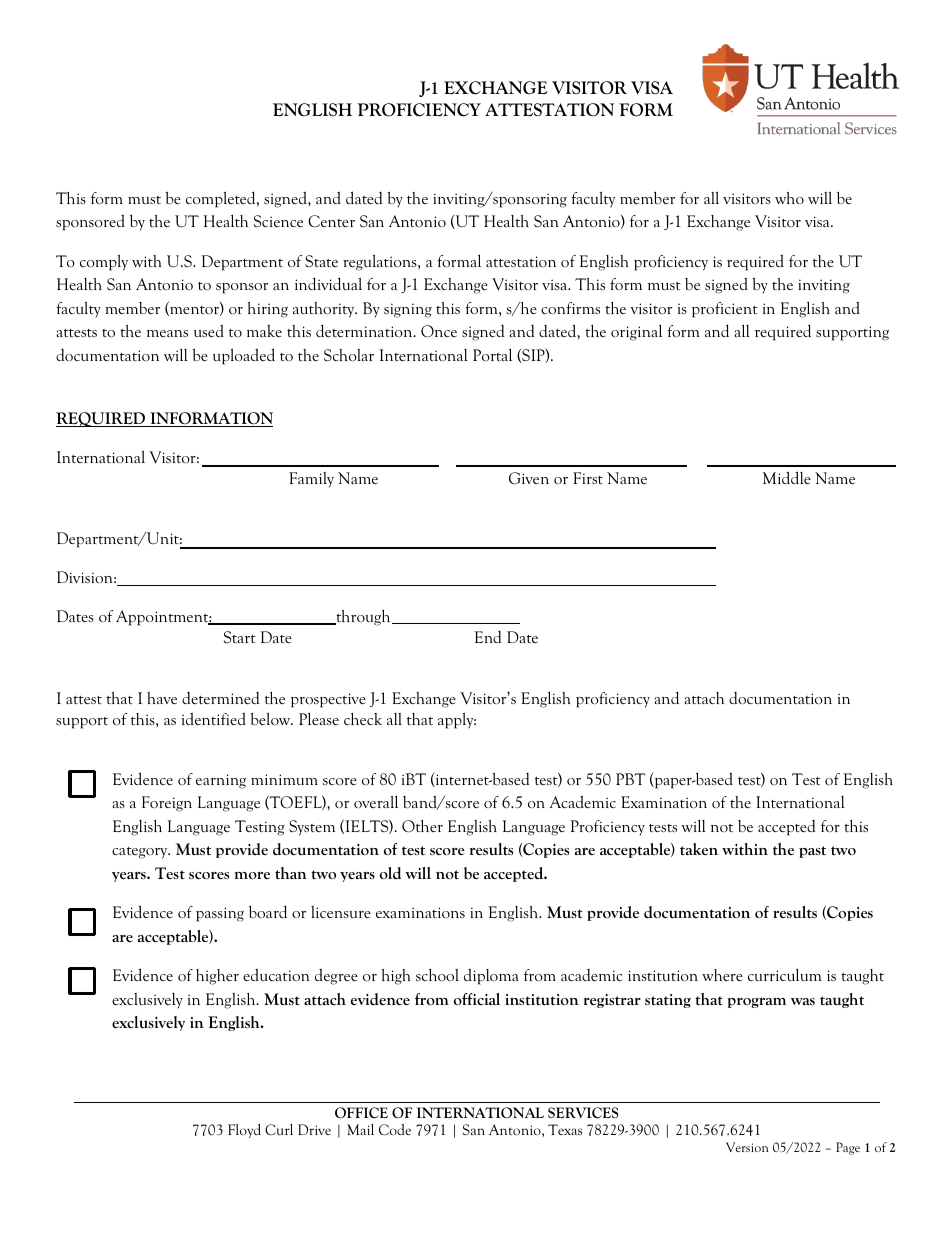 This page has height=1233, width=952. I want to click on Floyd, so click(244, 1131).
